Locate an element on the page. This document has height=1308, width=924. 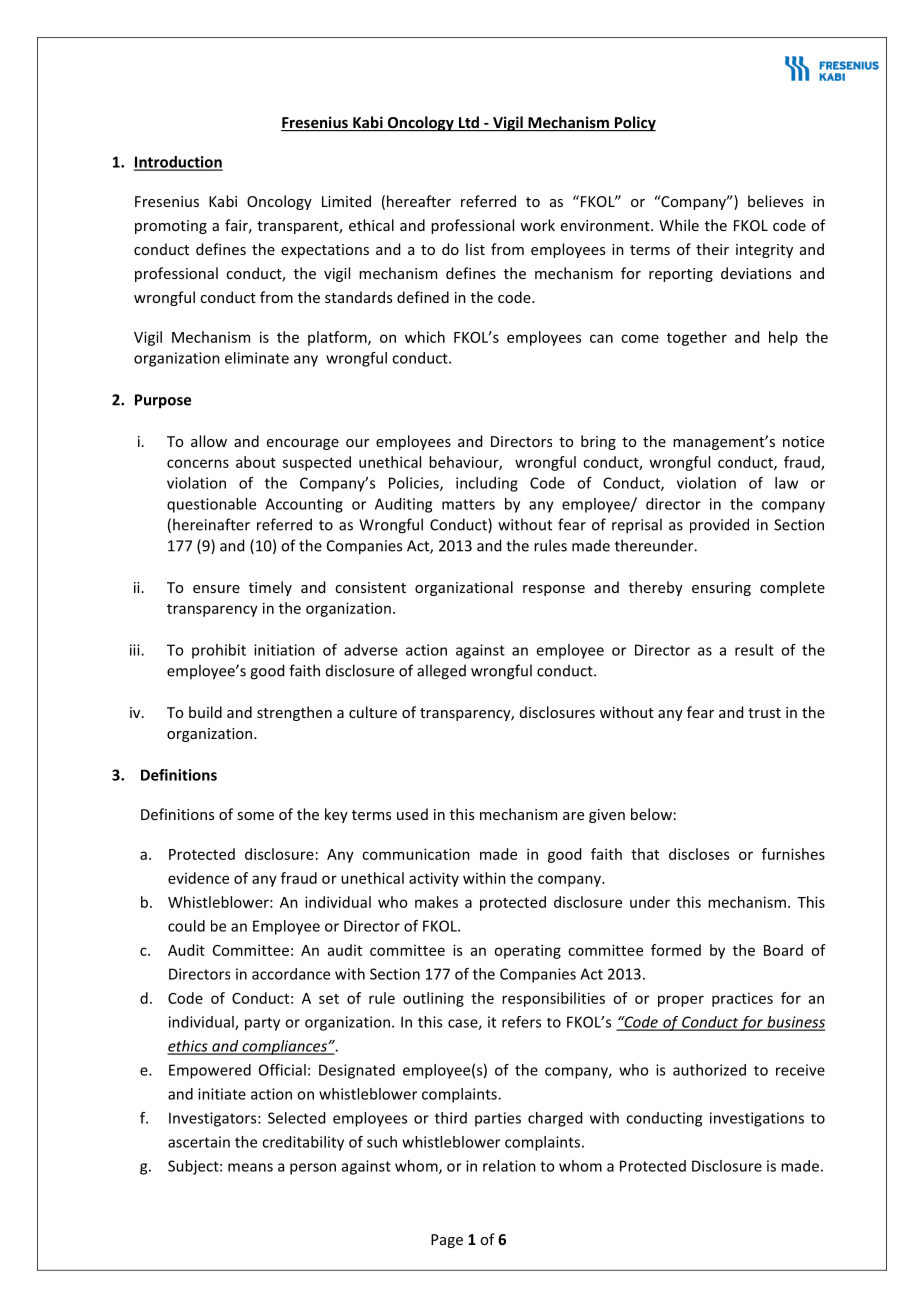
means is located at coordinates (250, 1167).
